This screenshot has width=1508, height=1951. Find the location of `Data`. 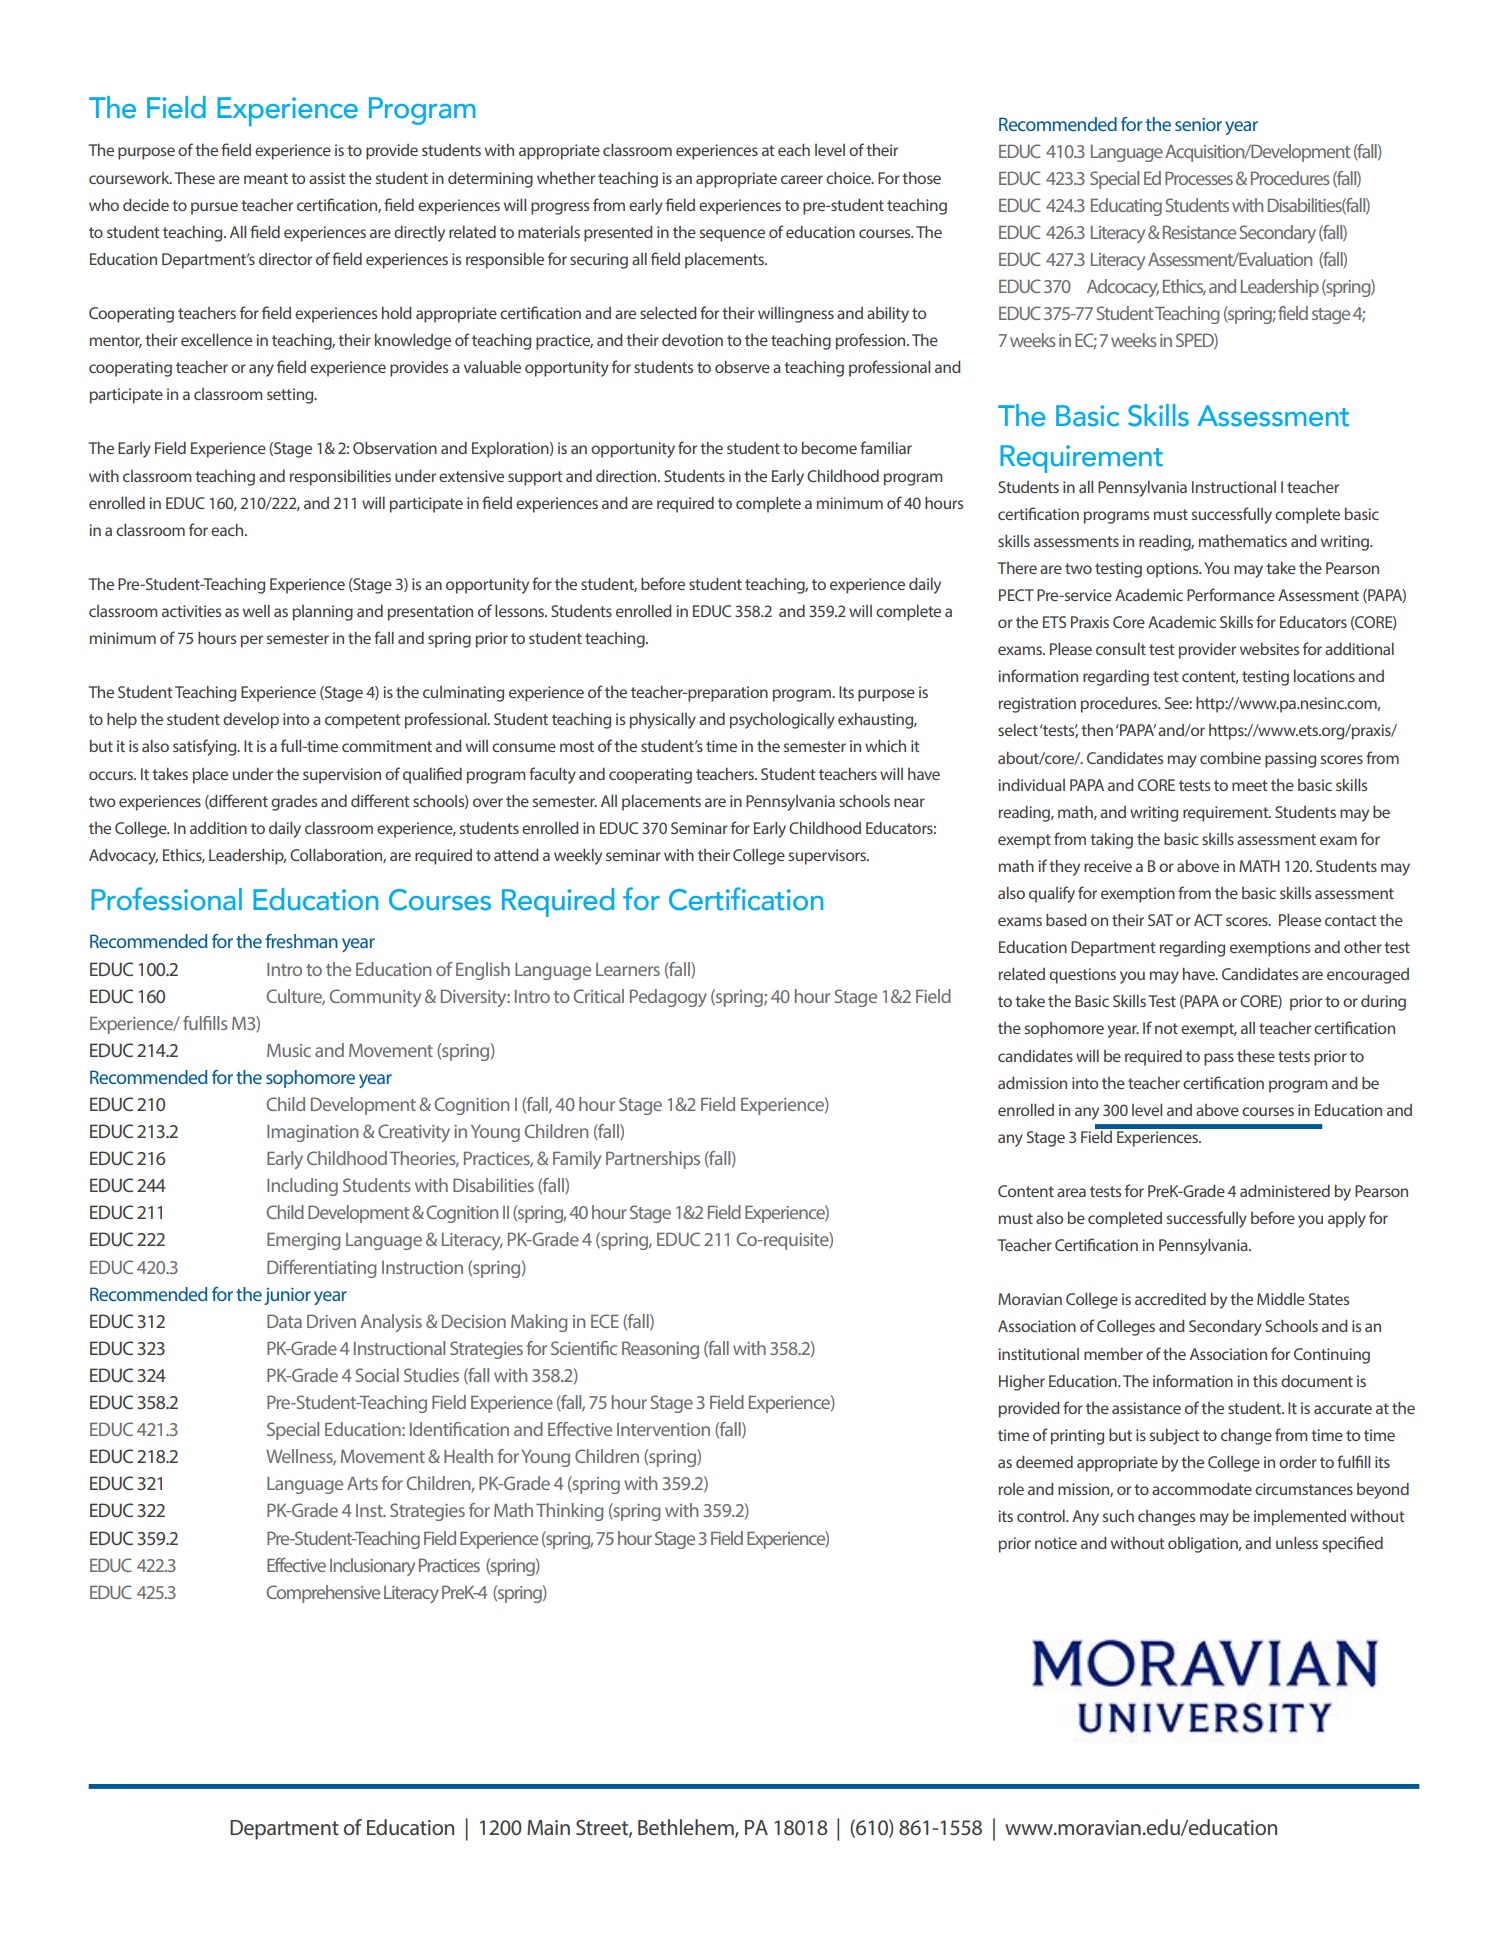

Data is located at coordinates (284, 1321).
